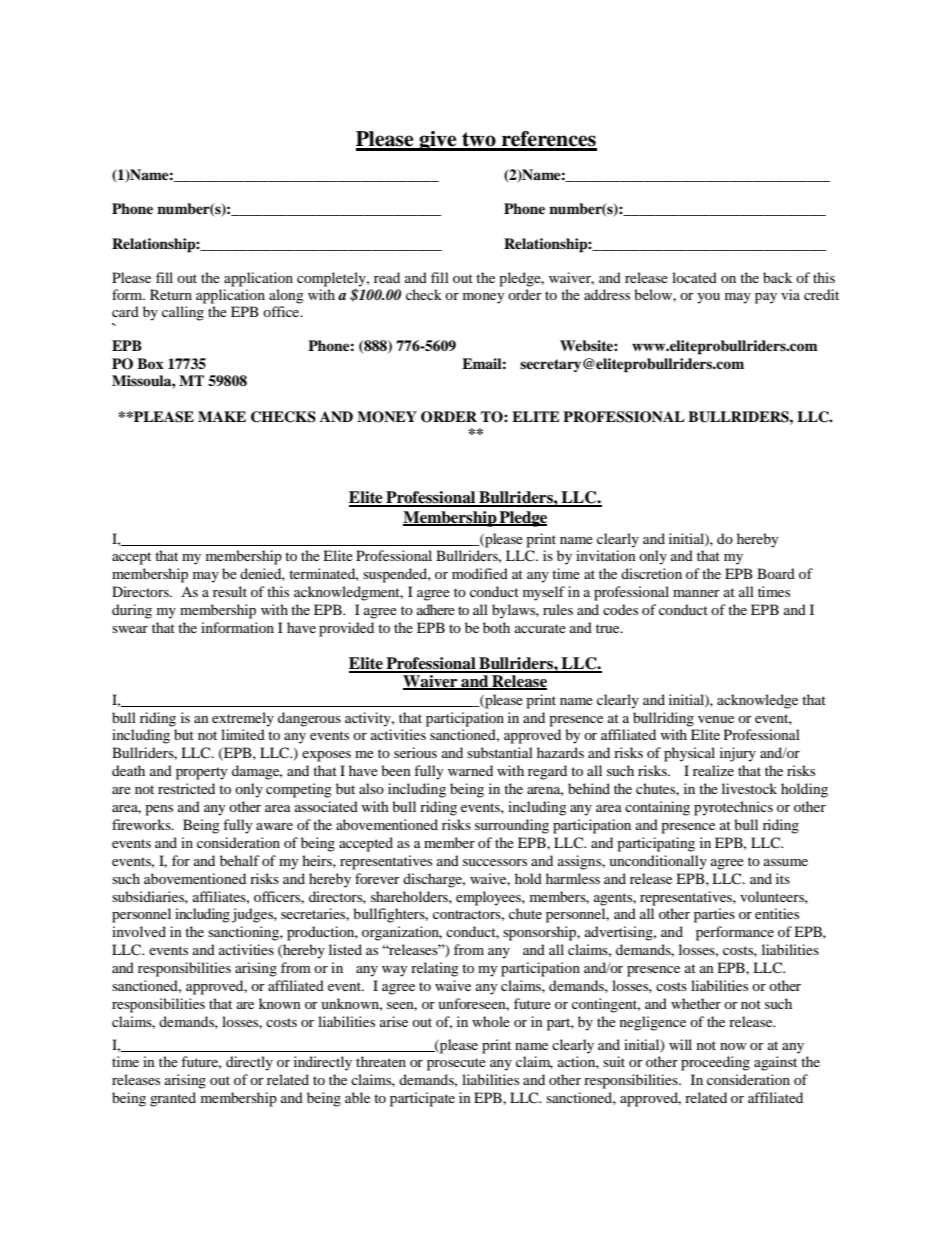  I want to click on result, so click(230, 591).
